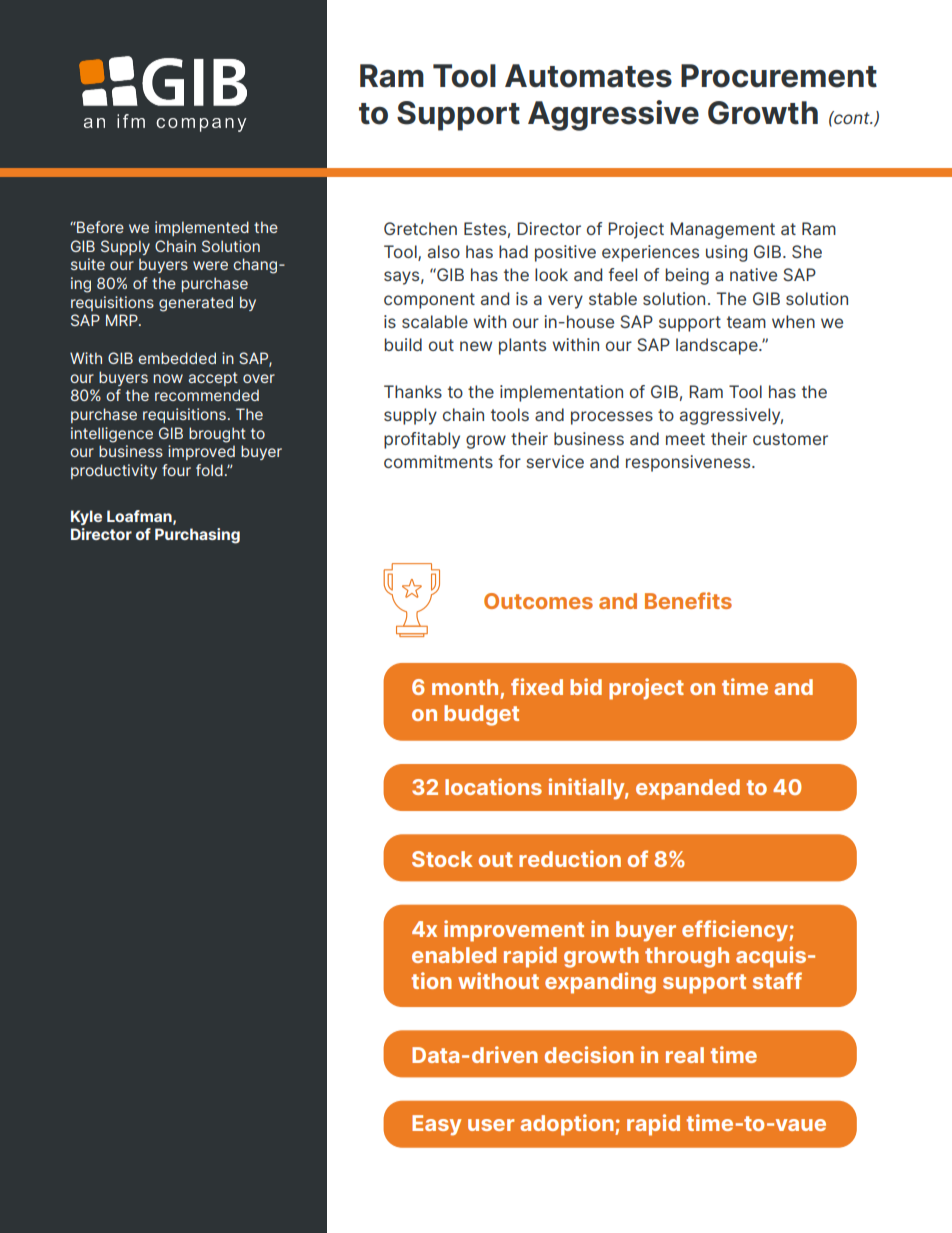 The width and height of the image is (952, 1233). What do you see at coordinates (197, 536) in the image?
I see `Purchasing` at bounding box center [197, 536].
